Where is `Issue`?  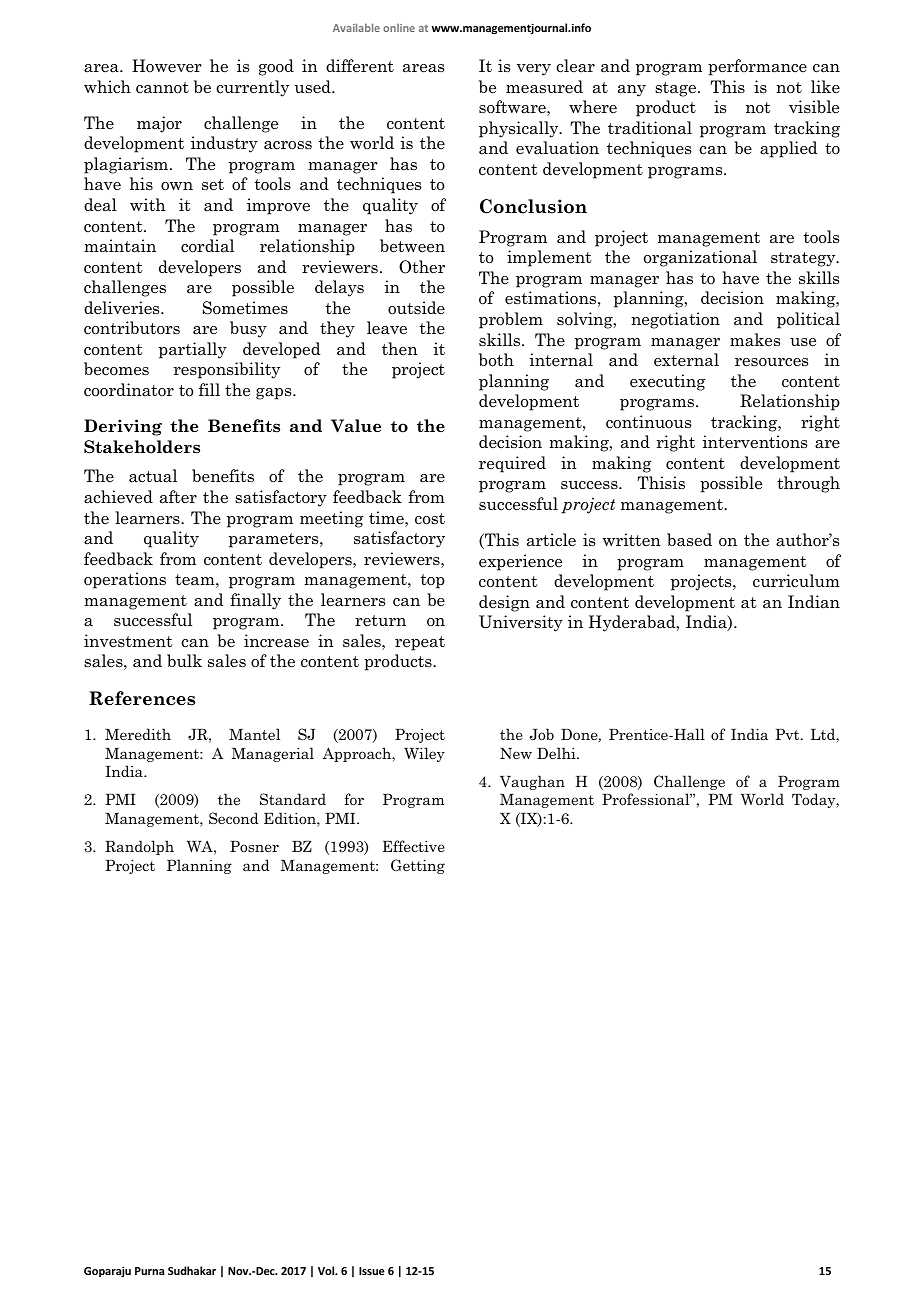
Issue is located at coordinates (372, 1271).
